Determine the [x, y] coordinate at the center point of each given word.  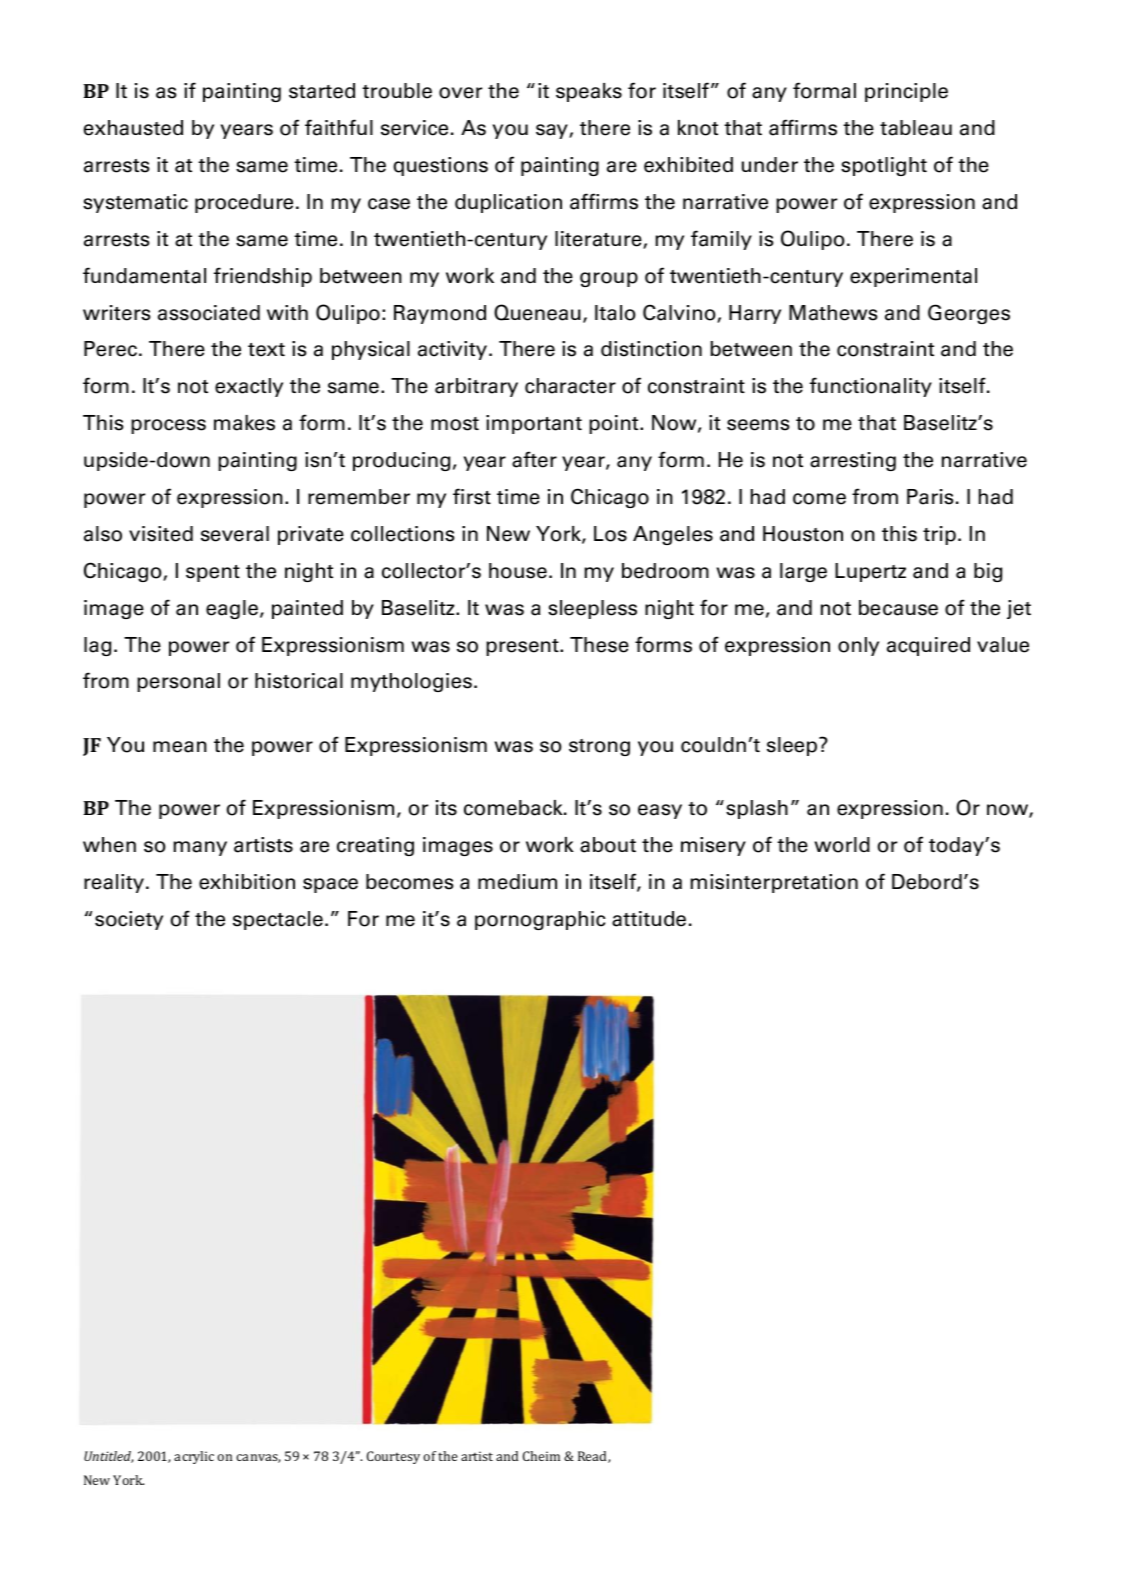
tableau [916, 128]
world [842, 845]
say [553, 131]
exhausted [133, 128]
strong [599, 747]
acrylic [194, 1457]
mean [180, 747]
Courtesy [393, 1457]
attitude [649, 919]
